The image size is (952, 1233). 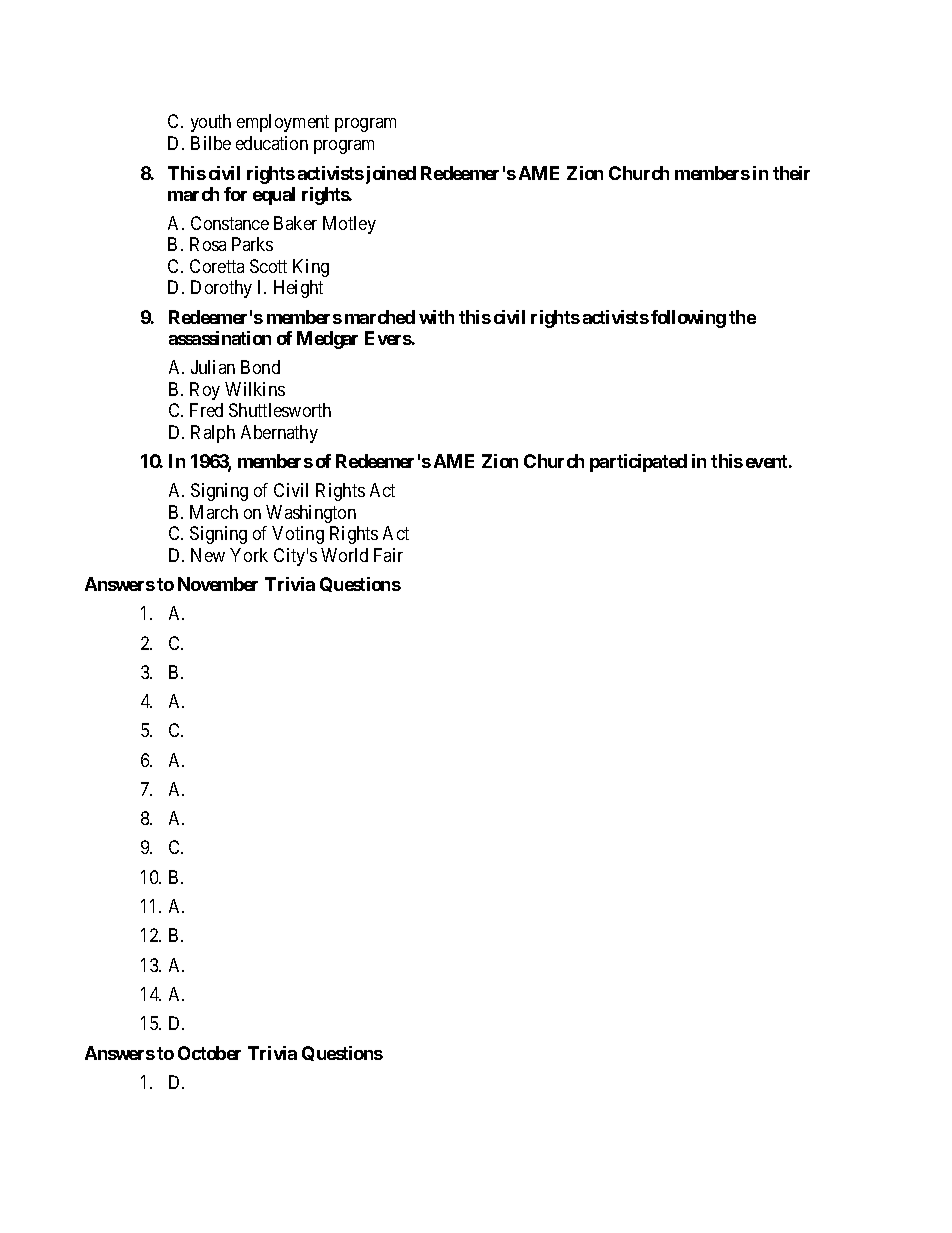 I want to click on Fair, so click(x=388, y=555).
